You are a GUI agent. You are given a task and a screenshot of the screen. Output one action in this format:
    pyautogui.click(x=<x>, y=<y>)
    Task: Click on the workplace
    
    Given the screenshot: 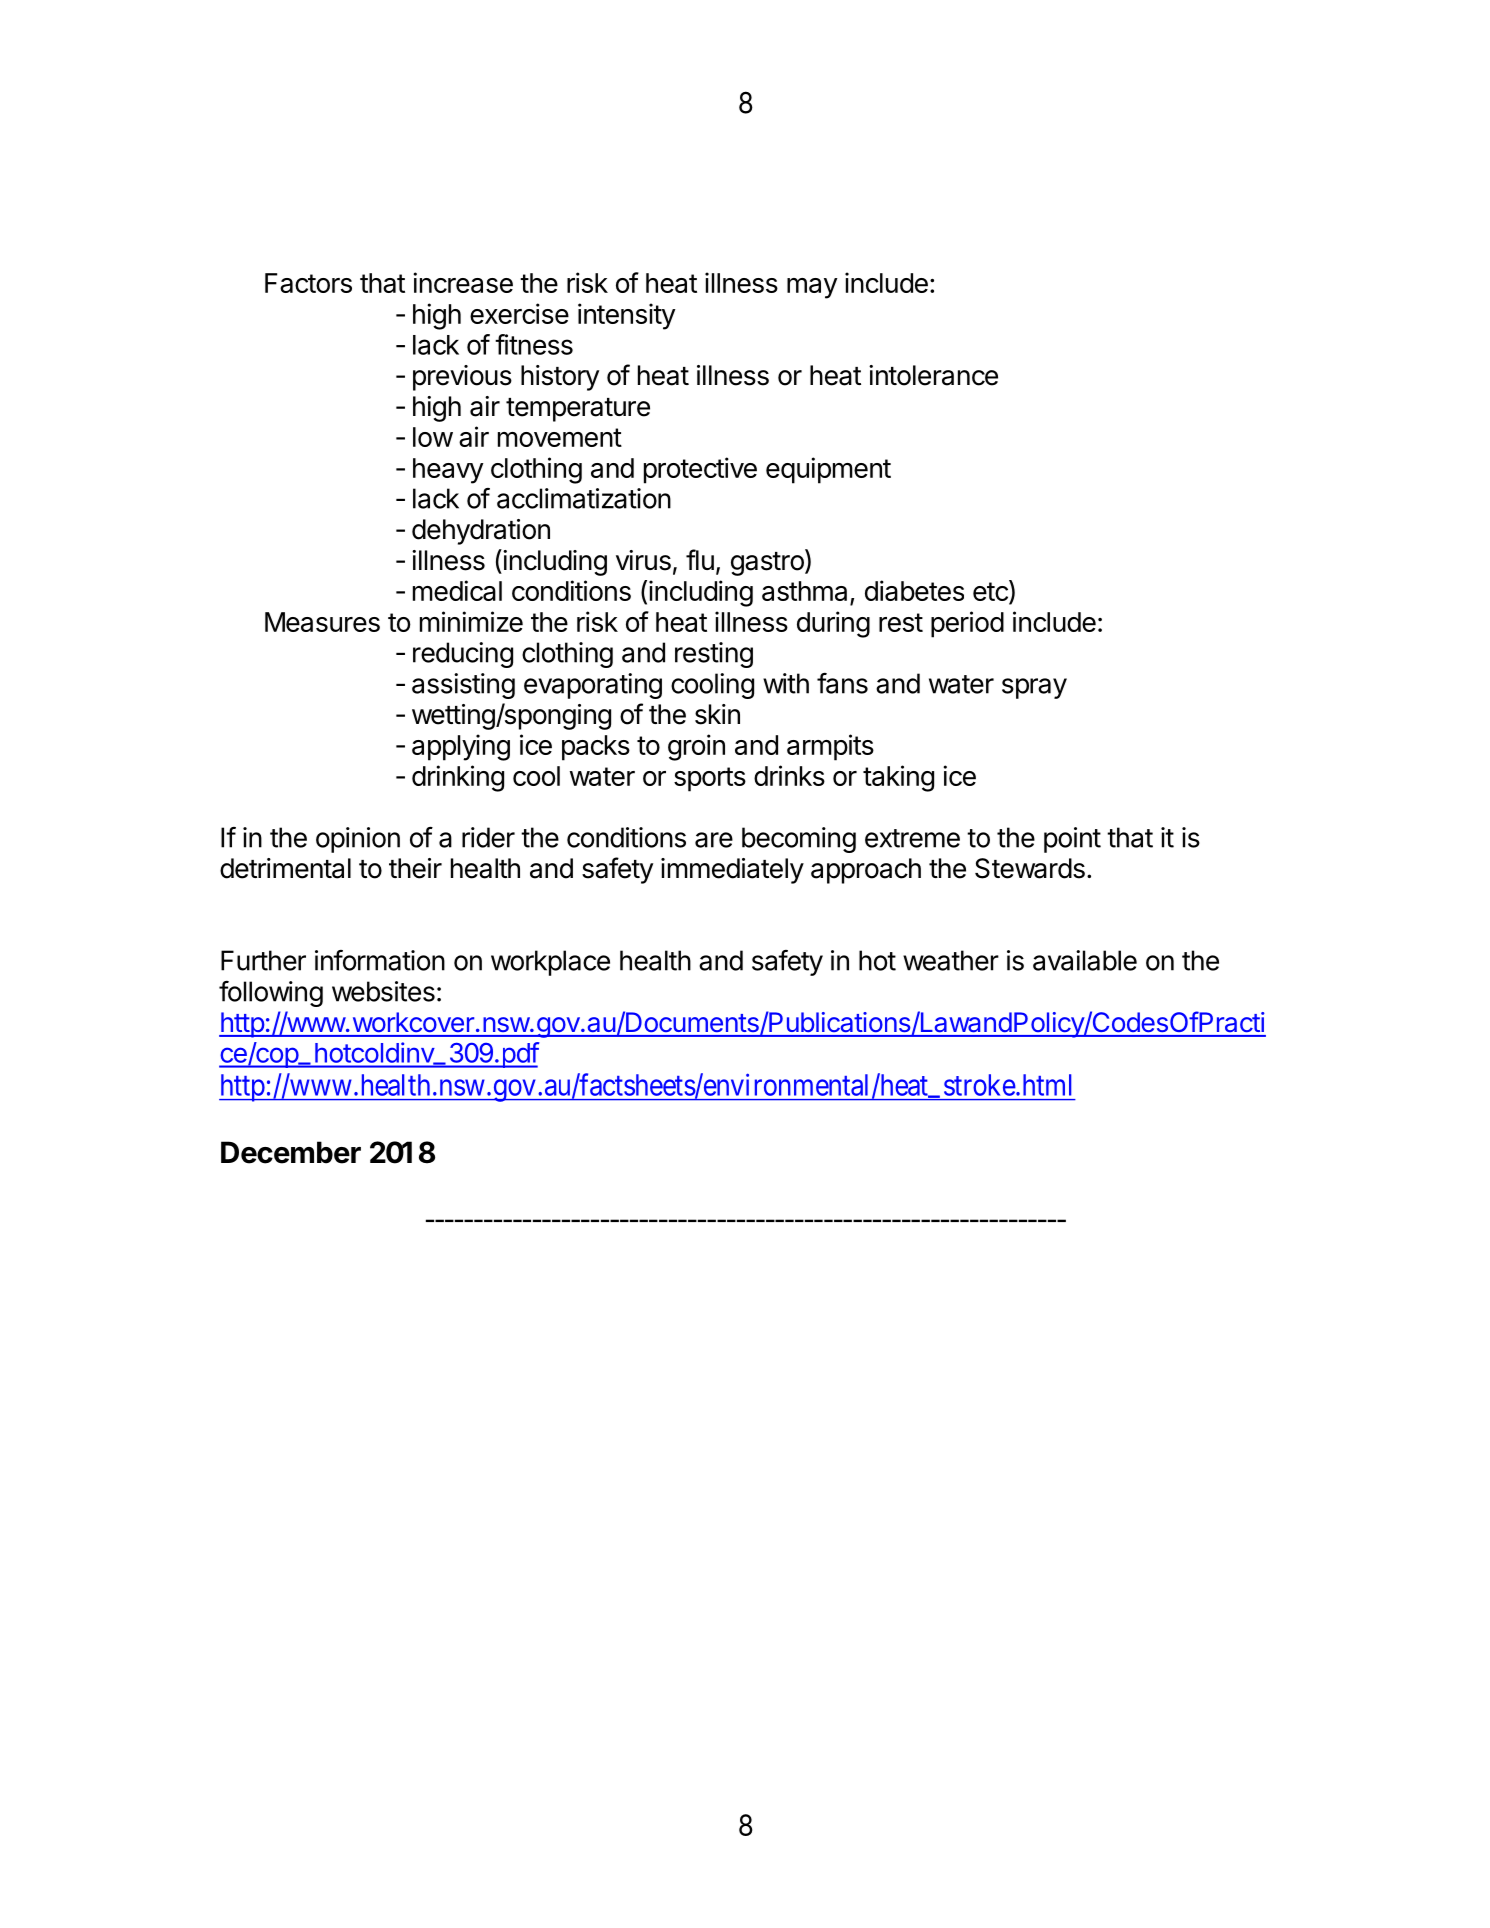 What is the action you would take?
    pyautogui.click(x=550, y=963)
